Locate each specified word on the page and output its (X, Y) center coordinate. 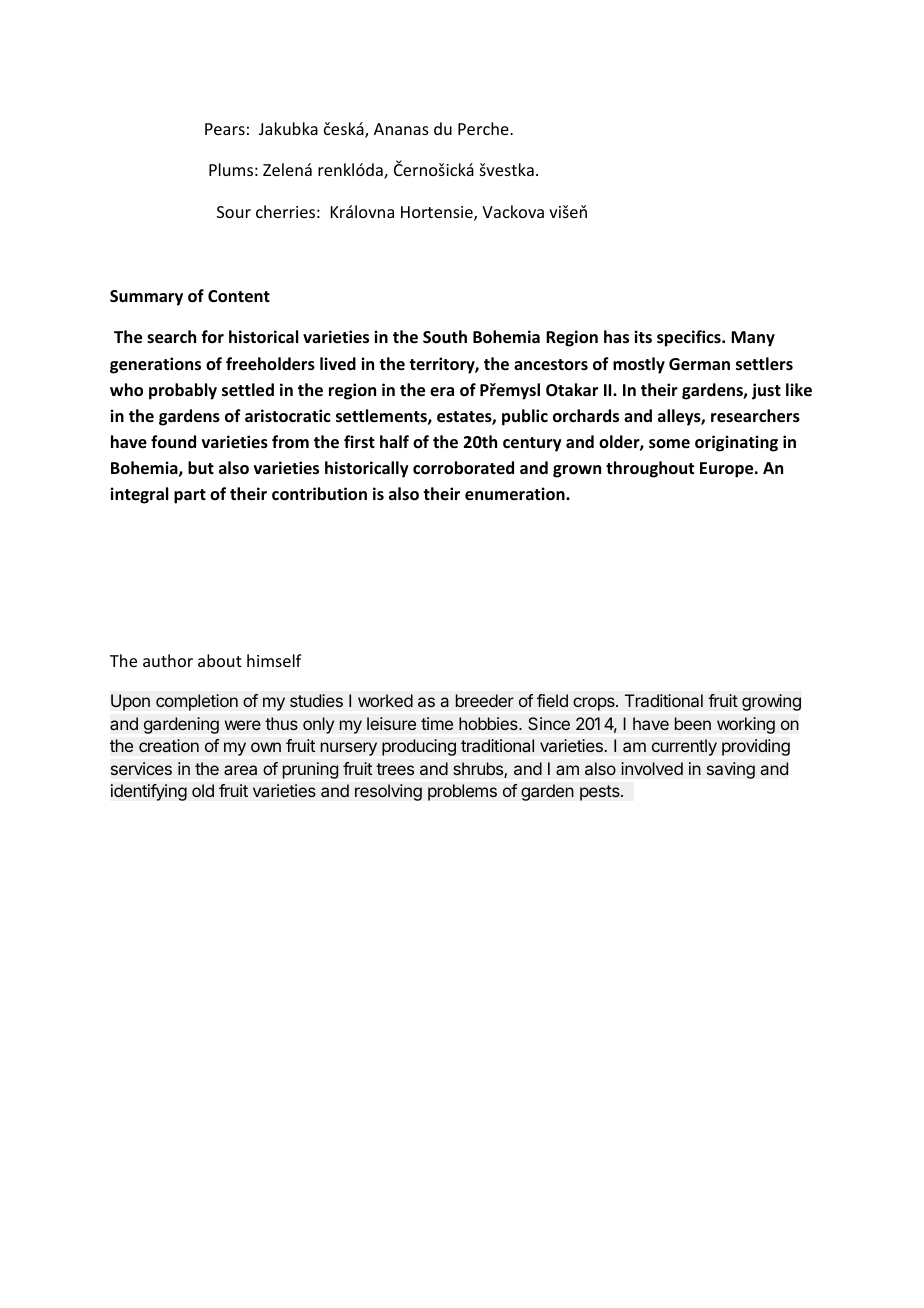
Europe (728, 470)
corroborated (463, 468)
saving (731, 770)
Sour (234, 212)
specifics (690, 338)
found (173, 441)
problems (462, 792)
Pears (225, 129)
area (240, 770)
